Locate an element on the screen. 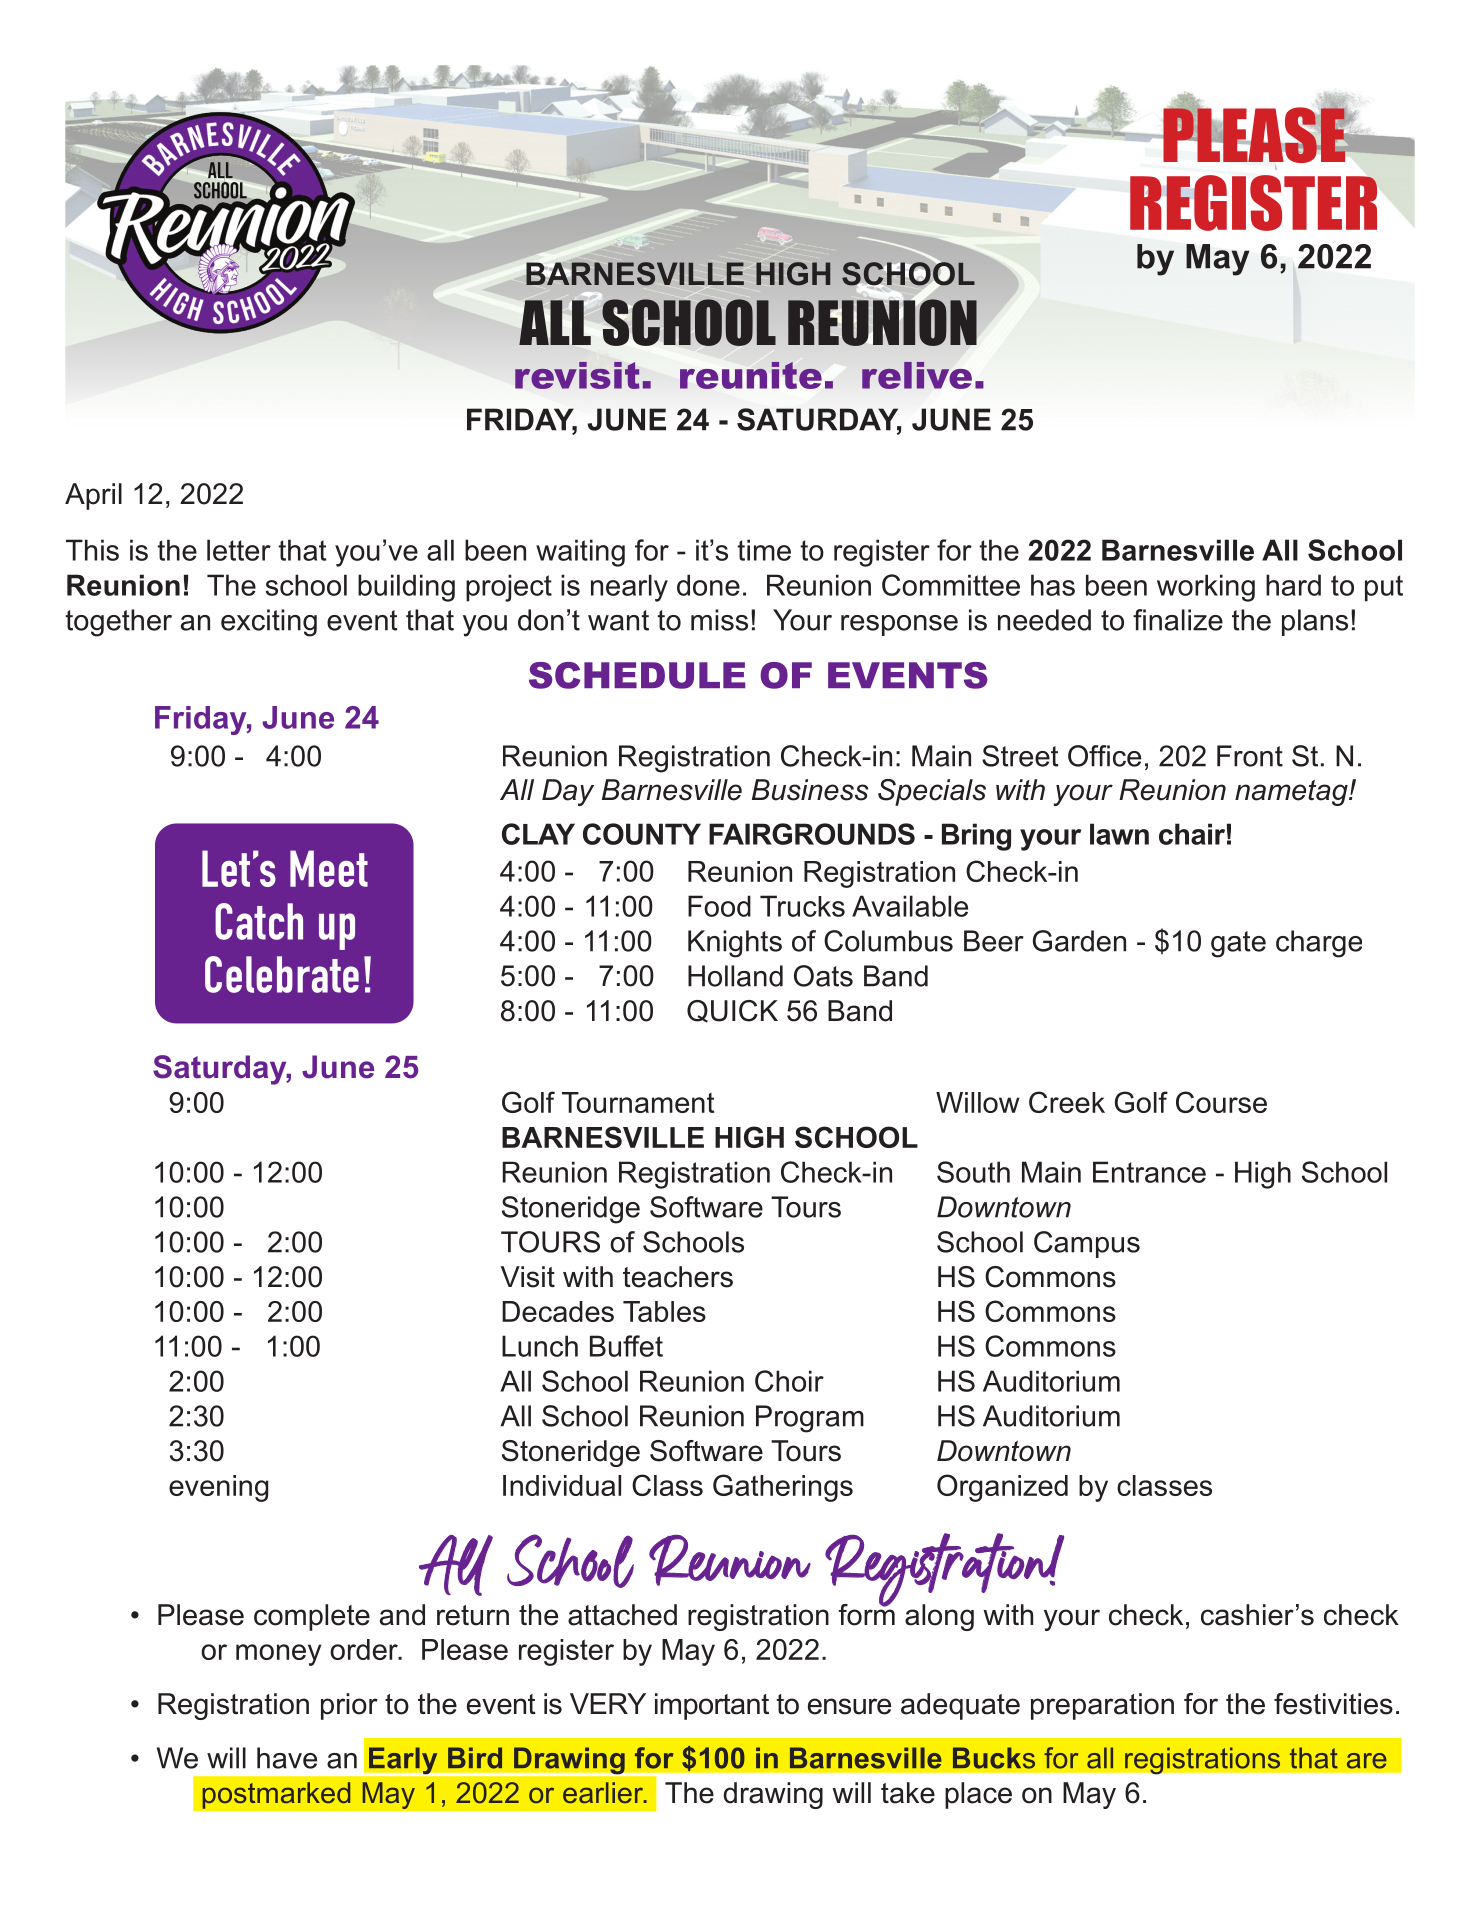 This screenshot has width=1480, height=1915. Front is located at coordinates (1250, 756).
